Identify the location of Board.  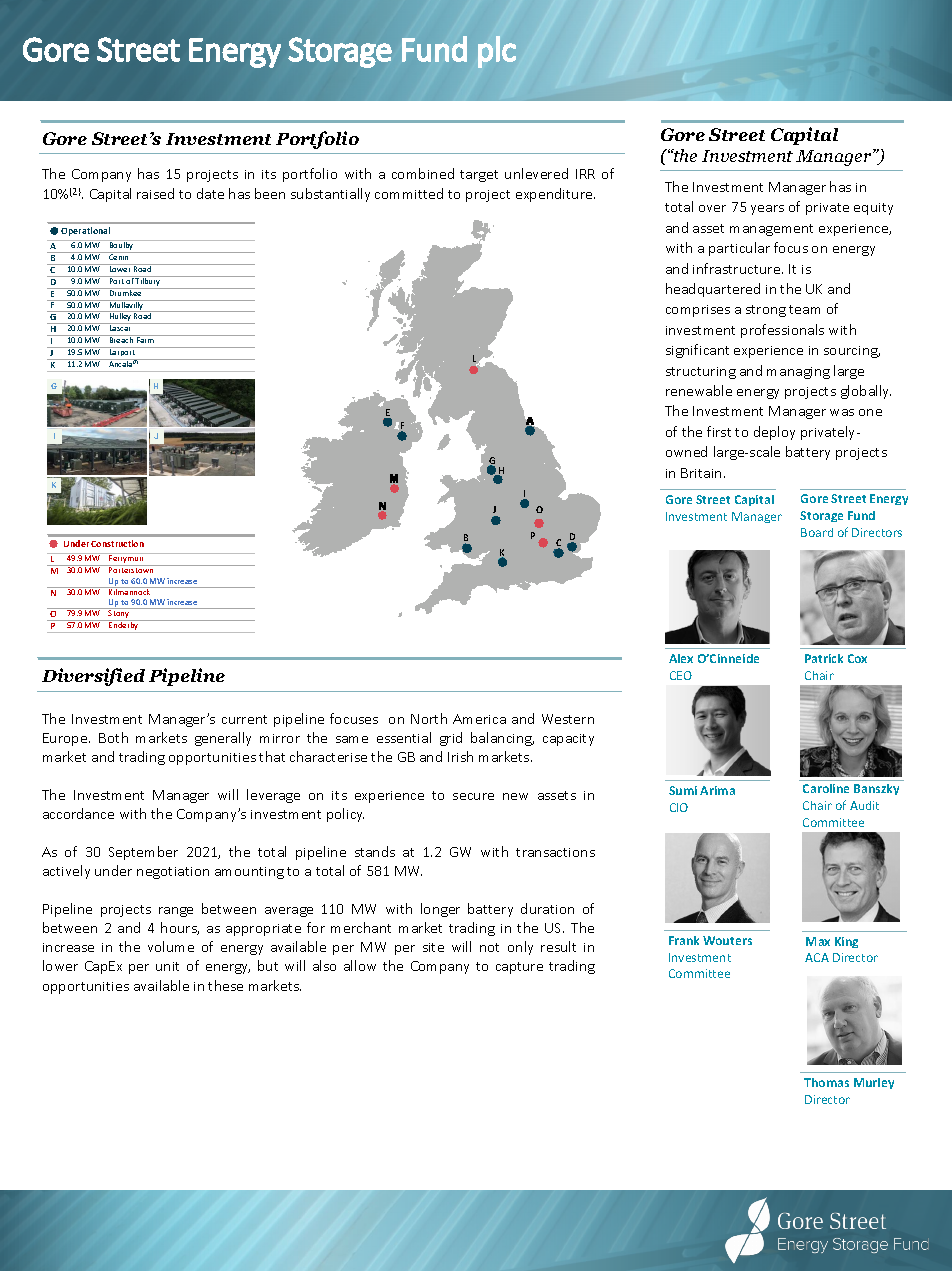
(817, 532).
